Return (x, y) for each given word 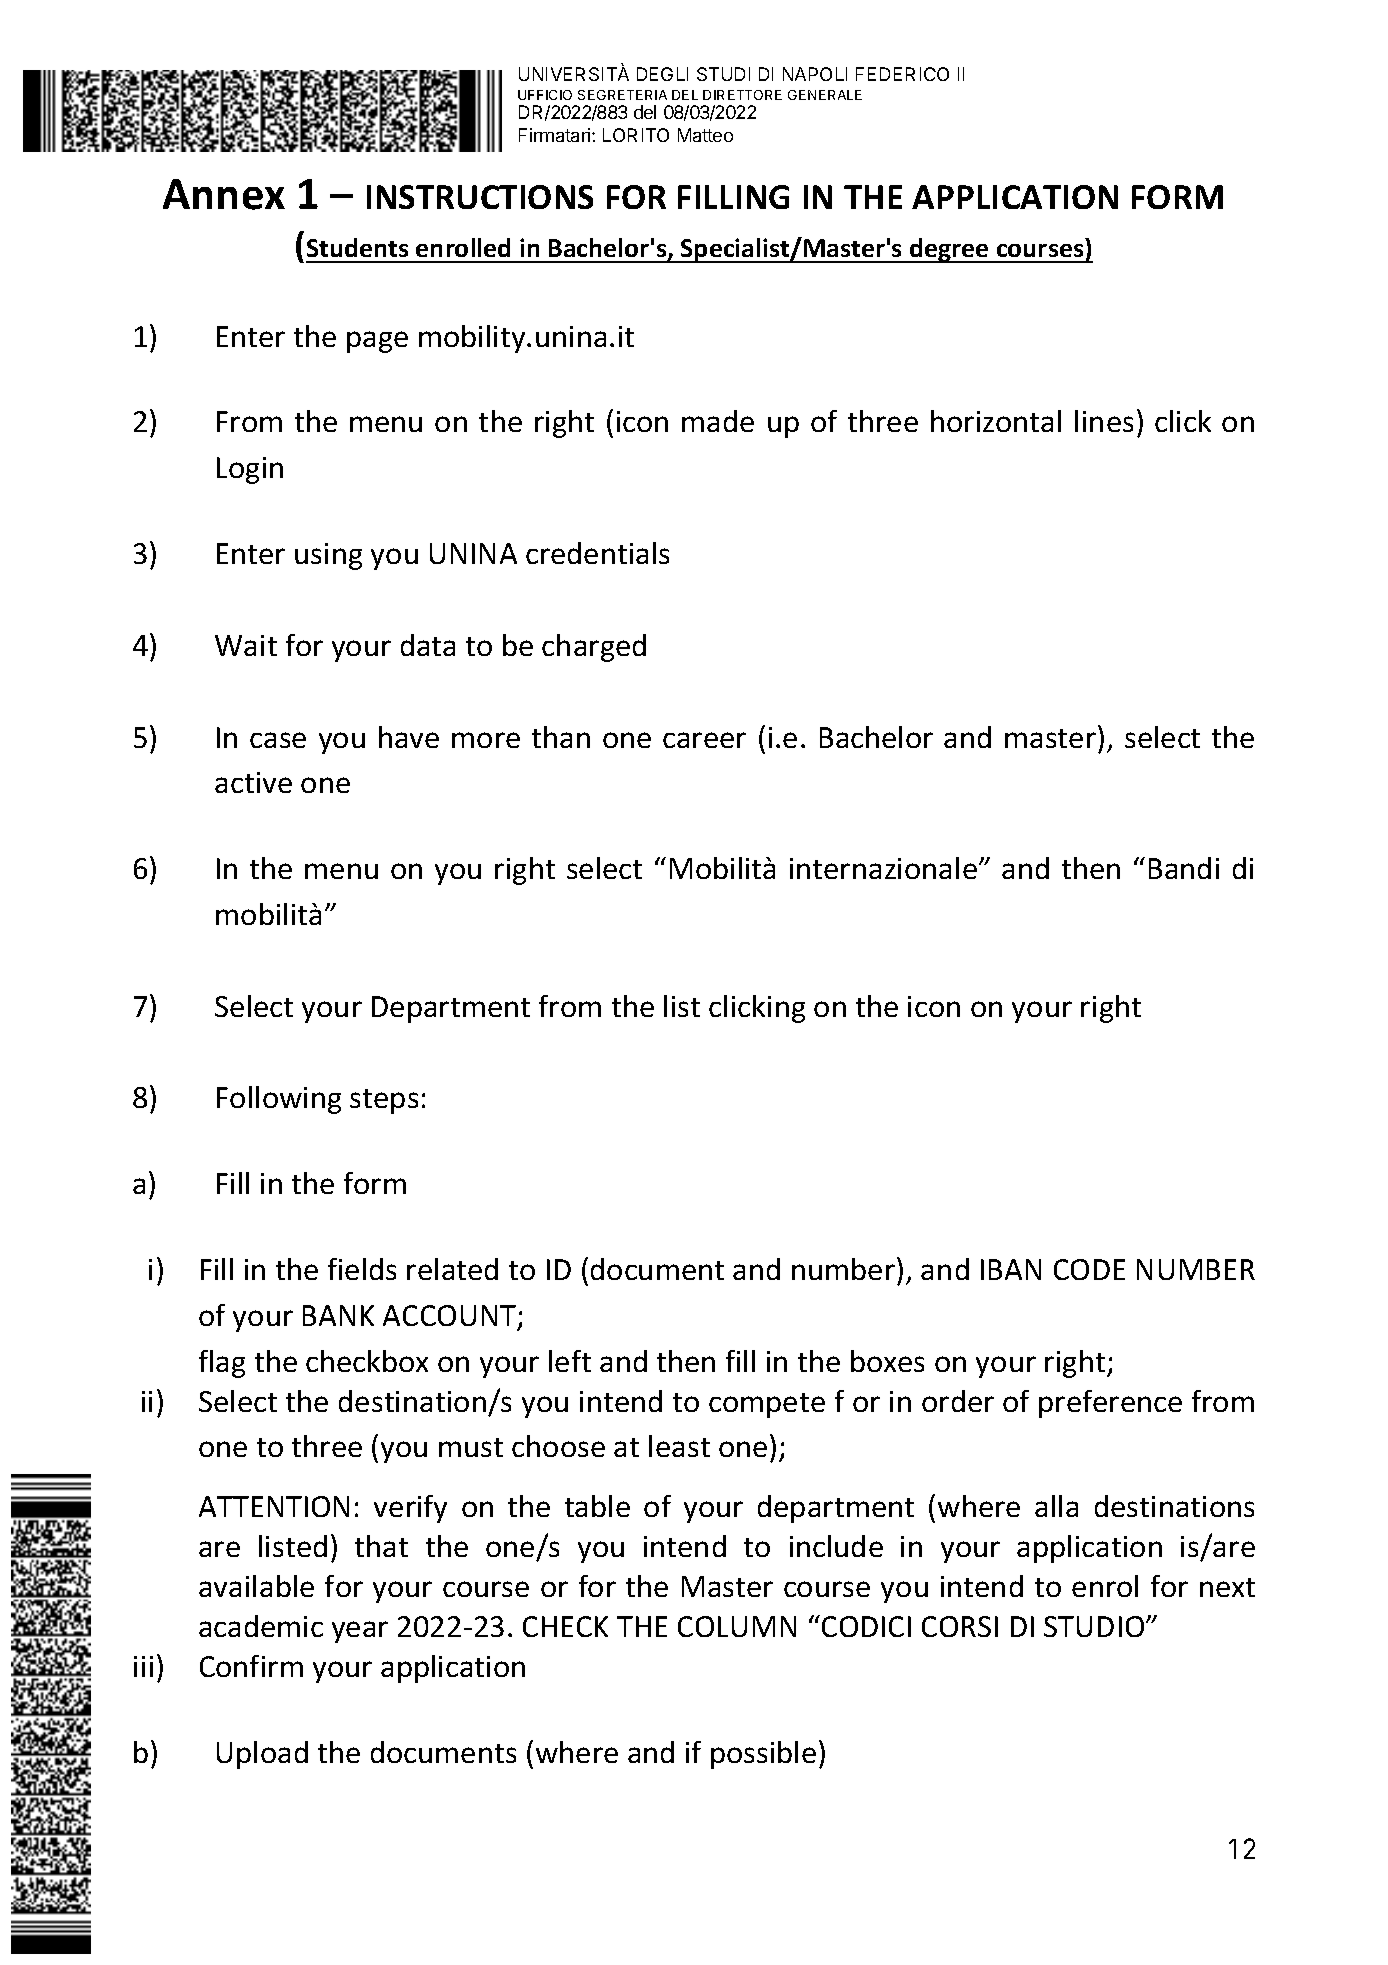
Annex (224, 194)
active (253, 782)
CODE (1089, 1269)
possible (763, 1755)
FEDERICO (902, 74)
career (704, 740)
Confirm (251, 1666)
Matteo (705, 135)
